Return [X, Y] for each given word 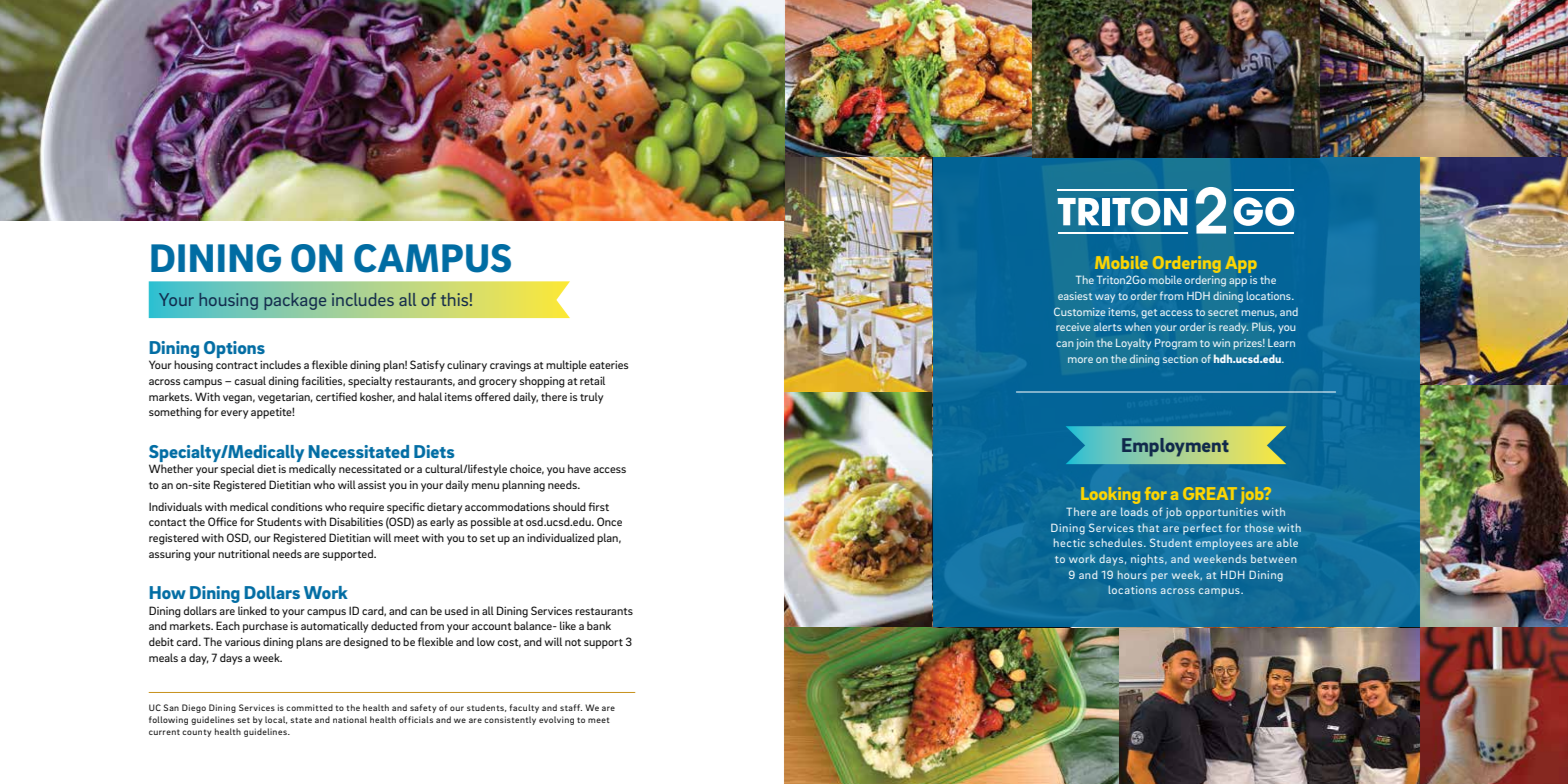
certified [336, 396]
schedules [1117, 542]
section [1180, 359]
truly [591, 398]
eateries [609, 365]
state [301, 720]
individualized [560, 537]
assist [372, 485]
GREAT [1210, 493]
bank [599, 625]
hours [1132, 574]
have [579, 468]
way [1105, 298]
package [295, 301]
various [243, 642]
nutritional [244, 553]
